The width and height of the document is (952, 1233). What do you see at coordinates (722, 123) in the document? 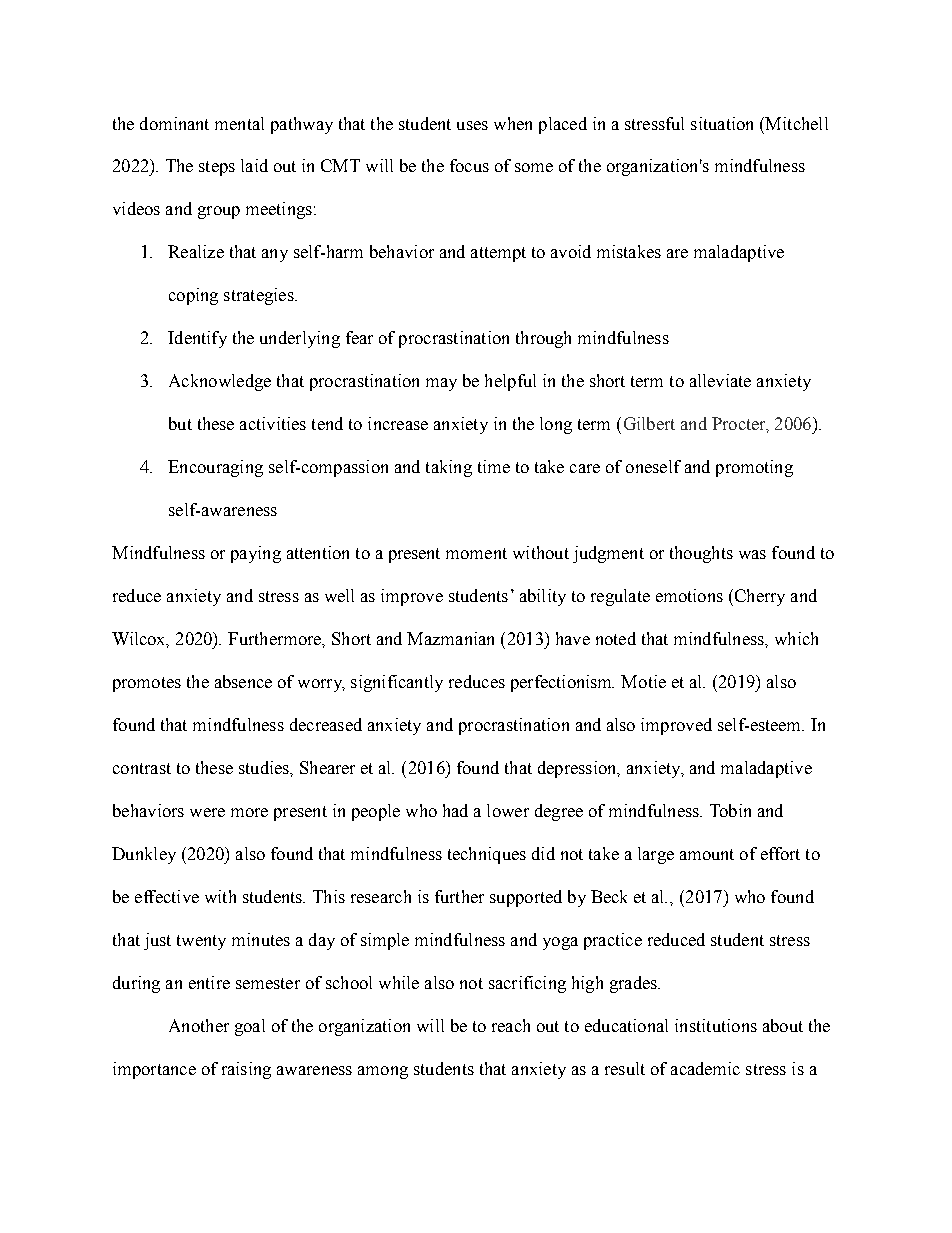
I see `situation` at bounding box center [722, 123].
